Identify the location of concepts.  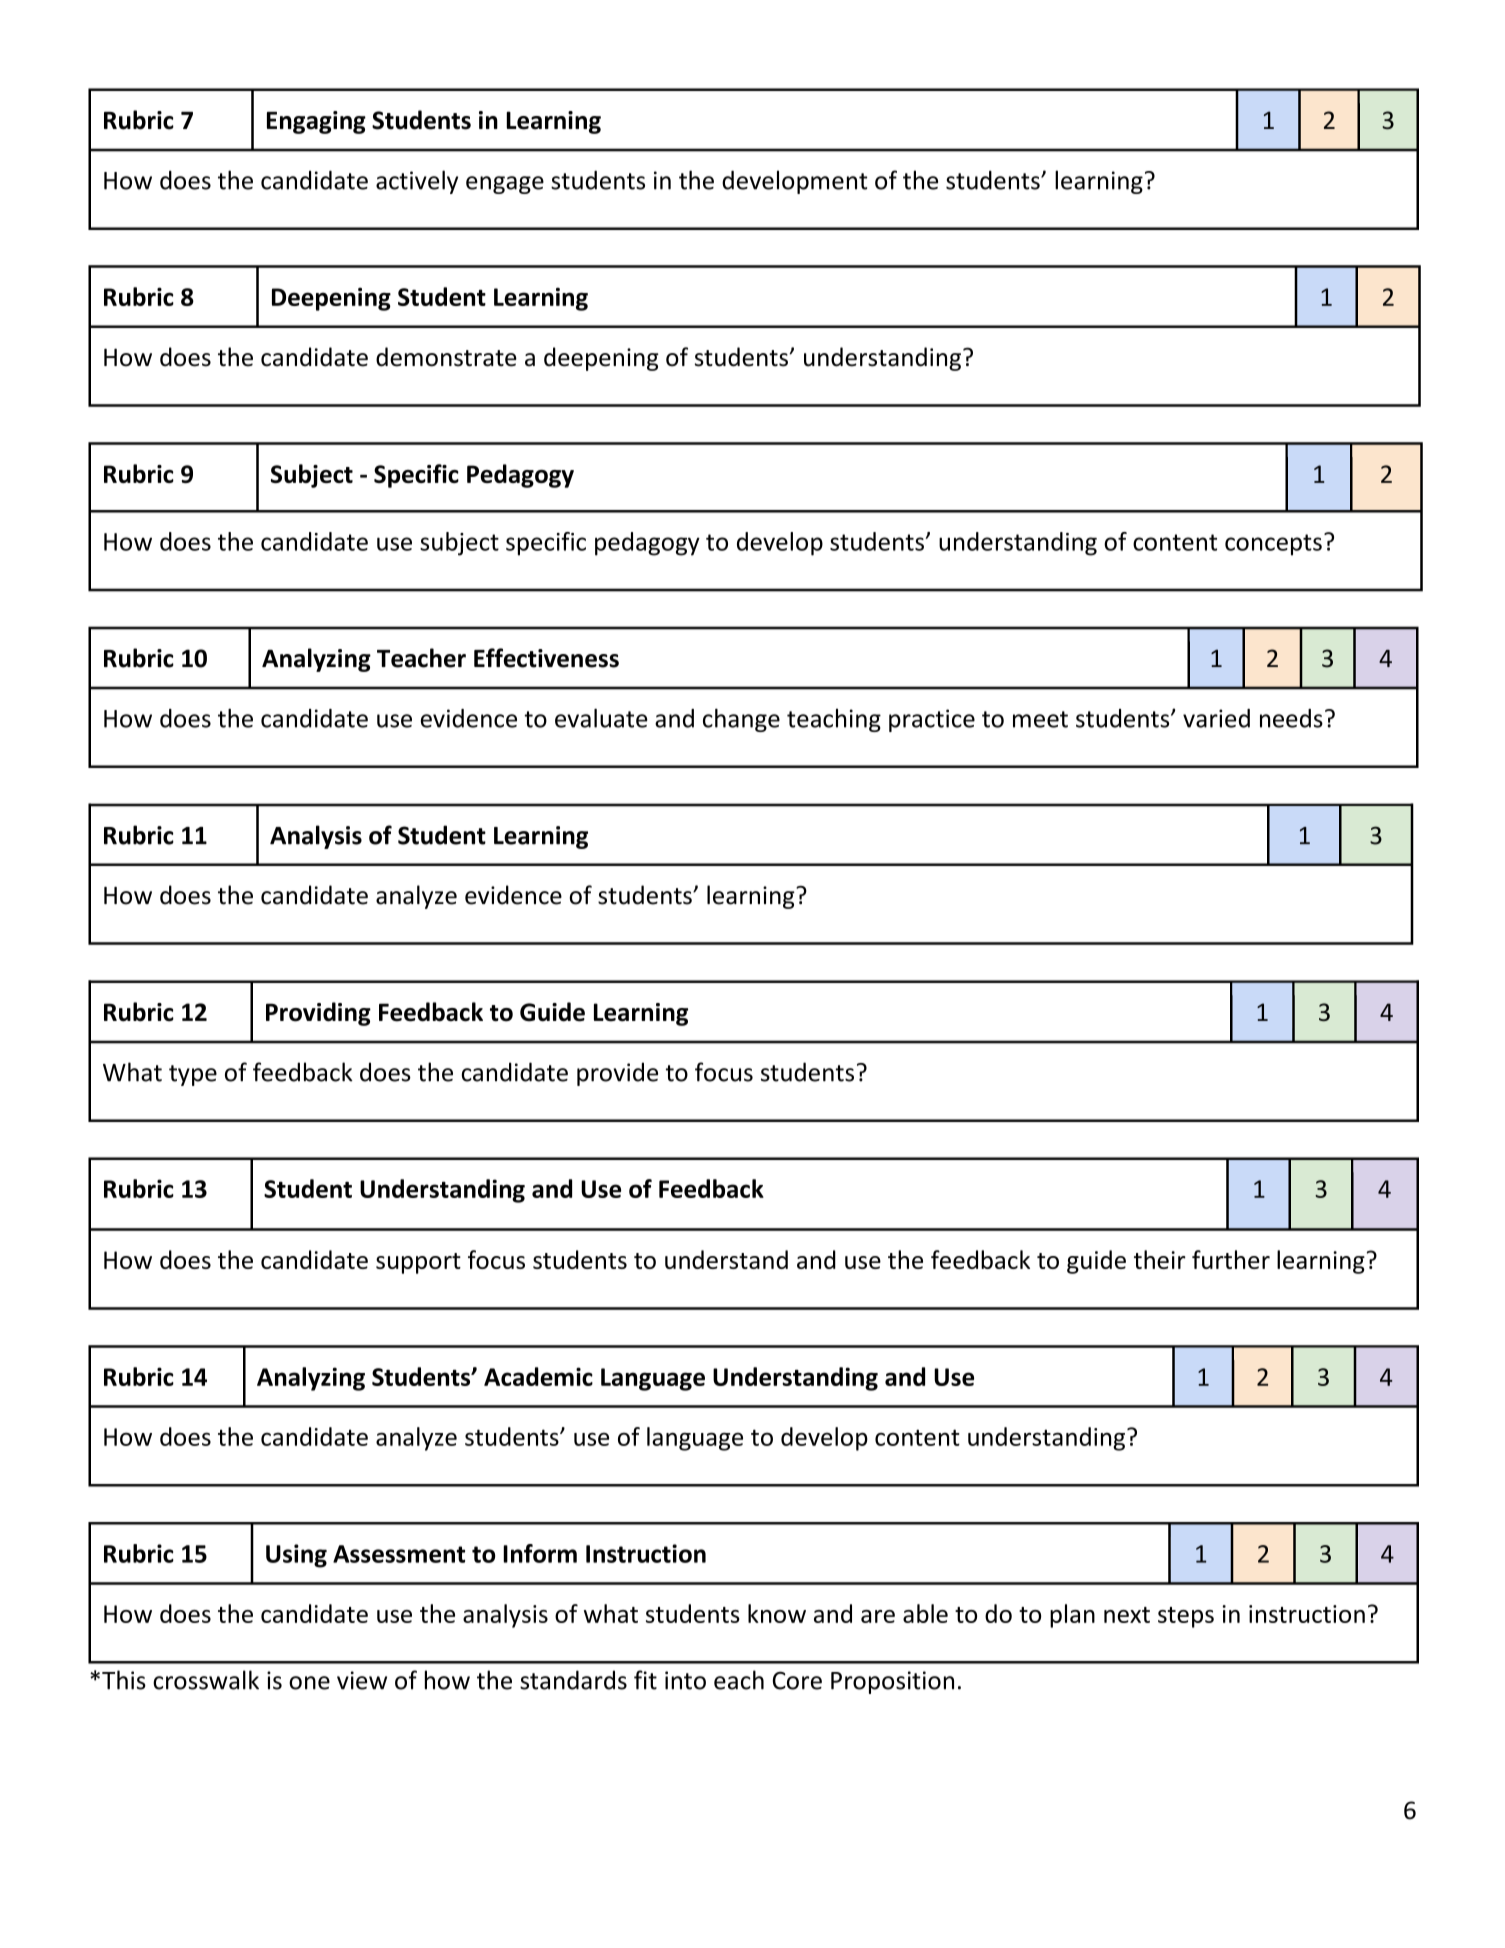
(1273, 545).
